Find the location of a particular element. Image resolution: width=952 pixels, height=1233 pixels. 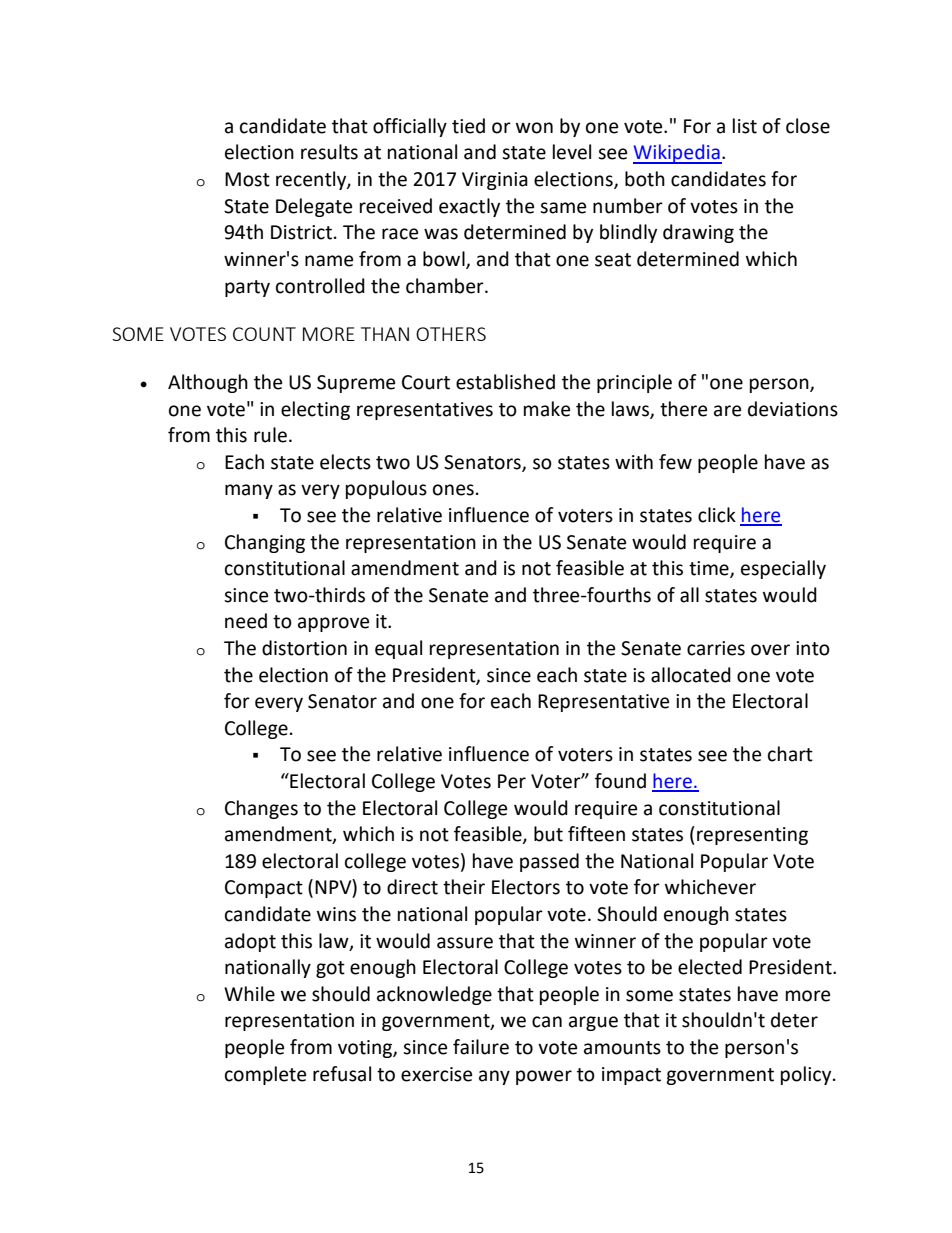

but is located at coordinates (548, 834).
